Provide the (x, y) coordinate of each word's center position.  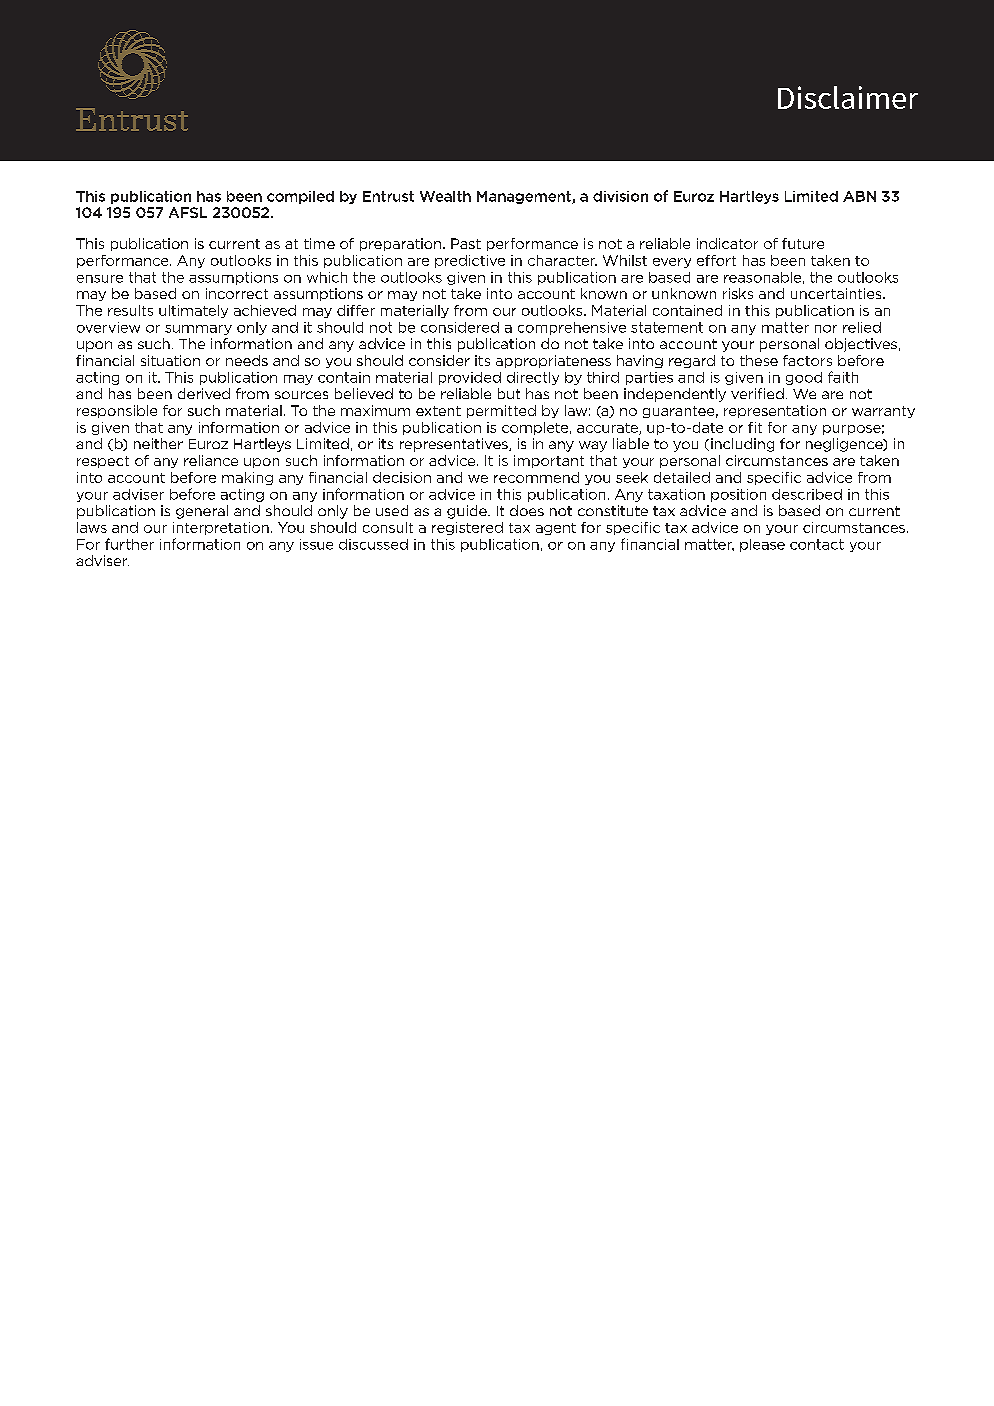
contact (817, 544)
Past (466, 243)
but (509, 393)
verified (757, 393)
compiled (300, 197)
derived (204, 393)
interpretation (221, 528)
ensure (100, 279)
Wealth (445, 196)
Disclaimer (848, 97)
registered (467, 528)
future (803, 243)
